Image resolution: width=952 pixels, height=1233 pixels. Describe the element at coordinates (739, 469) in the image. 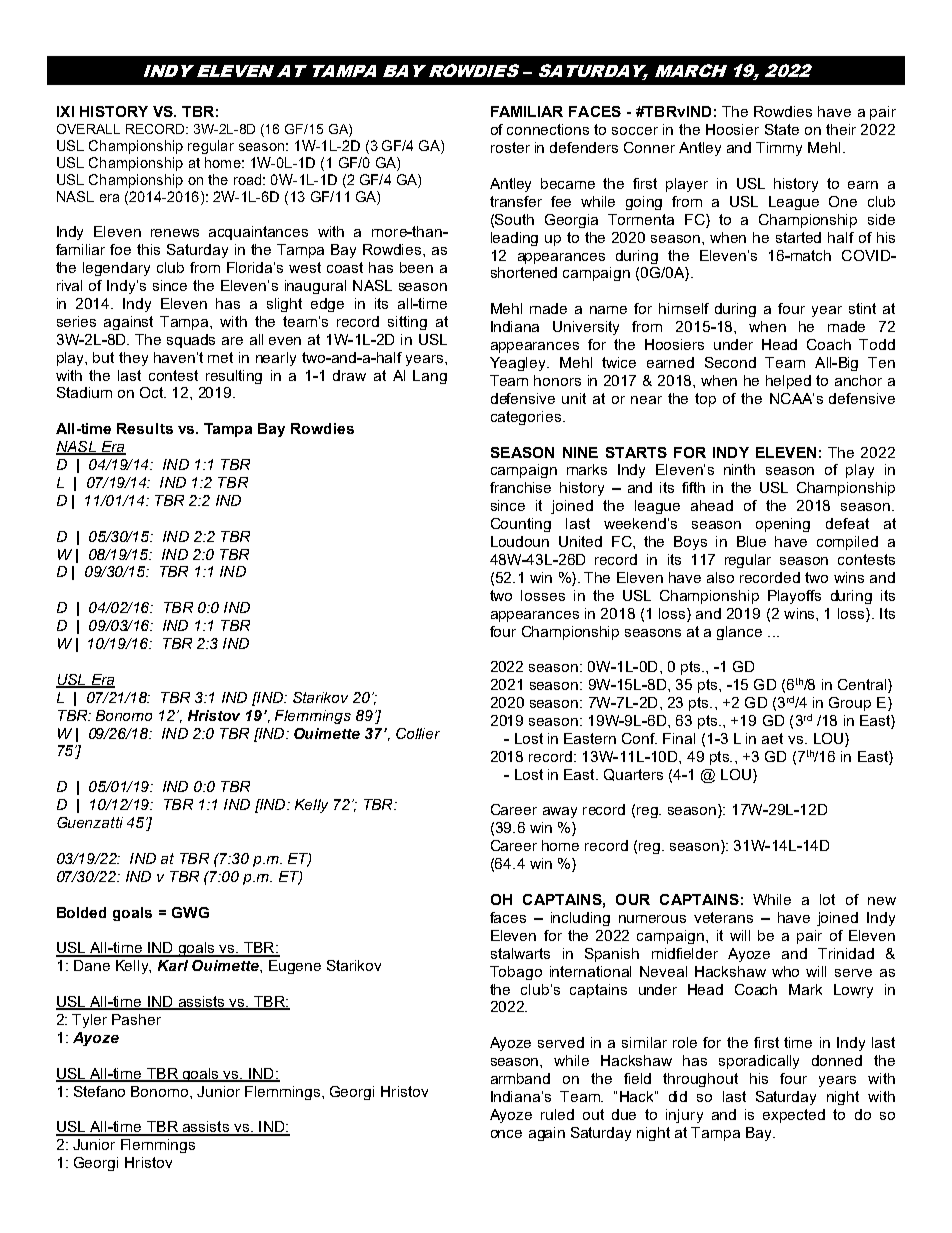

I see `ninth` at that location.
